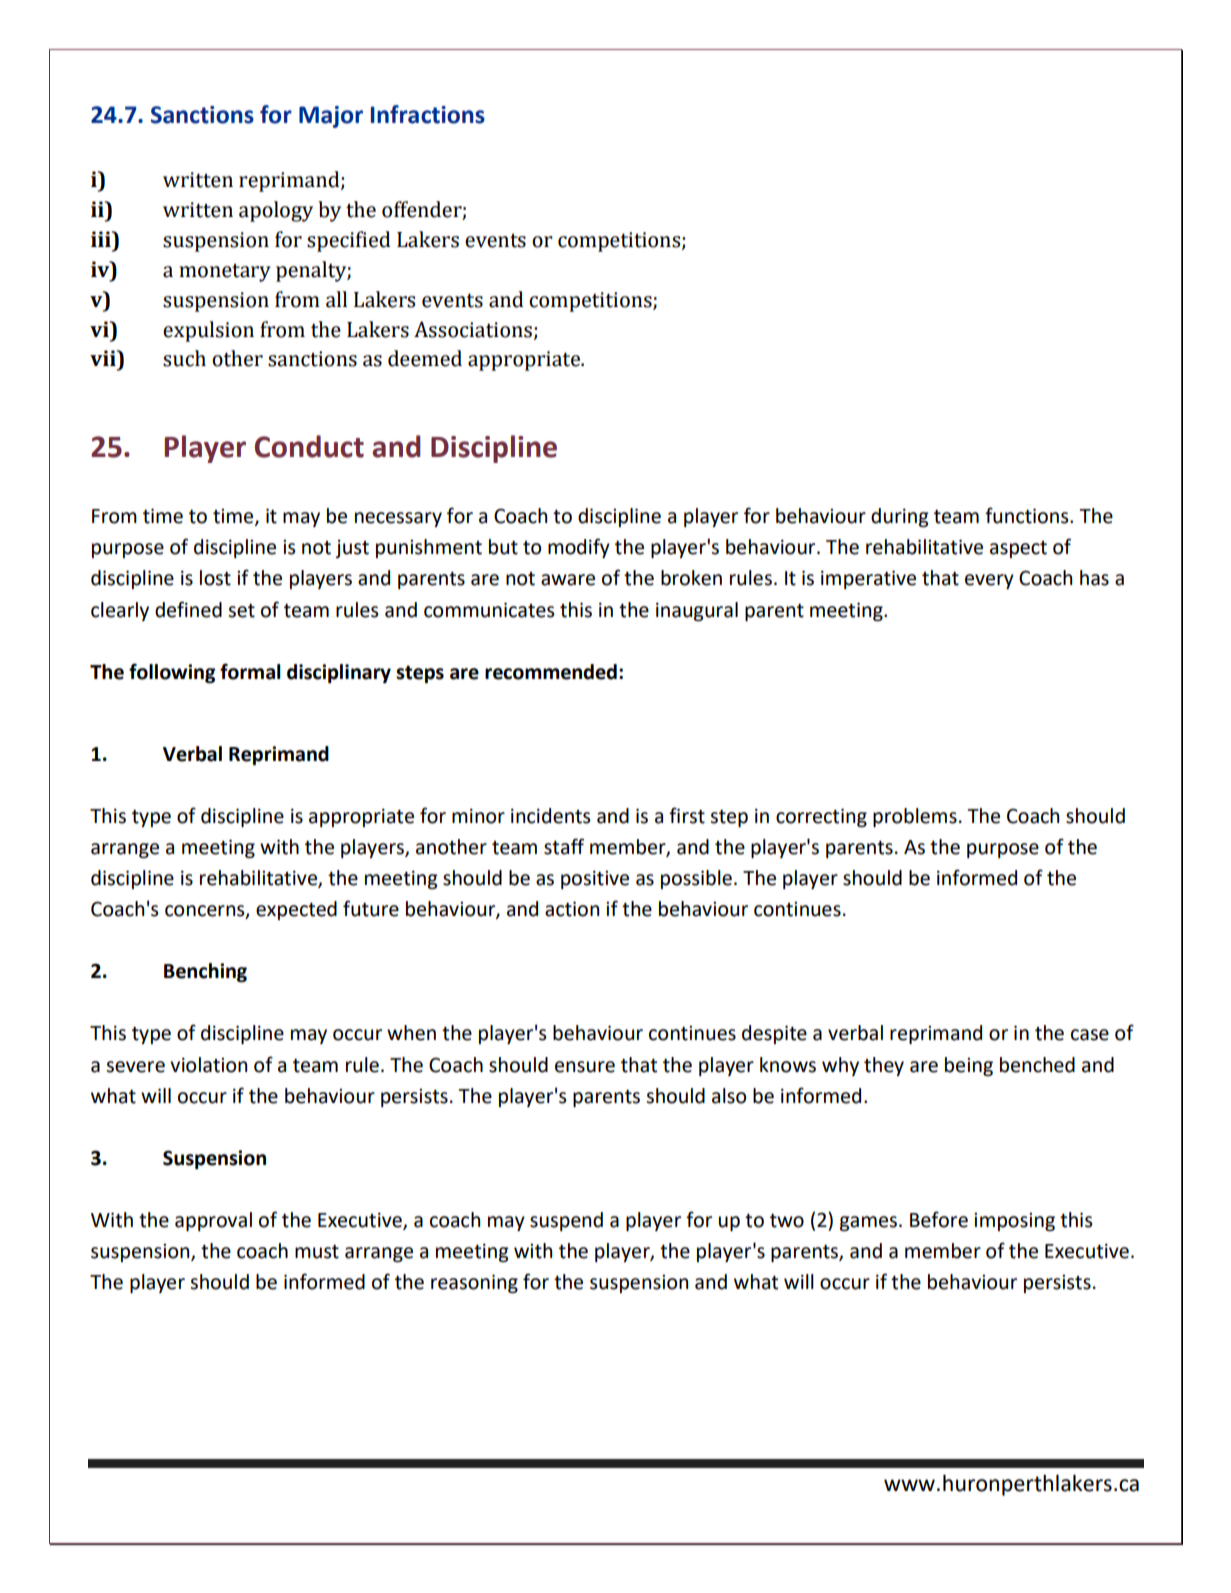 The image size is (1231, 1593). What do you see at coordinates (989, 581) in the image?
I see `every` at bounding box center [989, 581].
